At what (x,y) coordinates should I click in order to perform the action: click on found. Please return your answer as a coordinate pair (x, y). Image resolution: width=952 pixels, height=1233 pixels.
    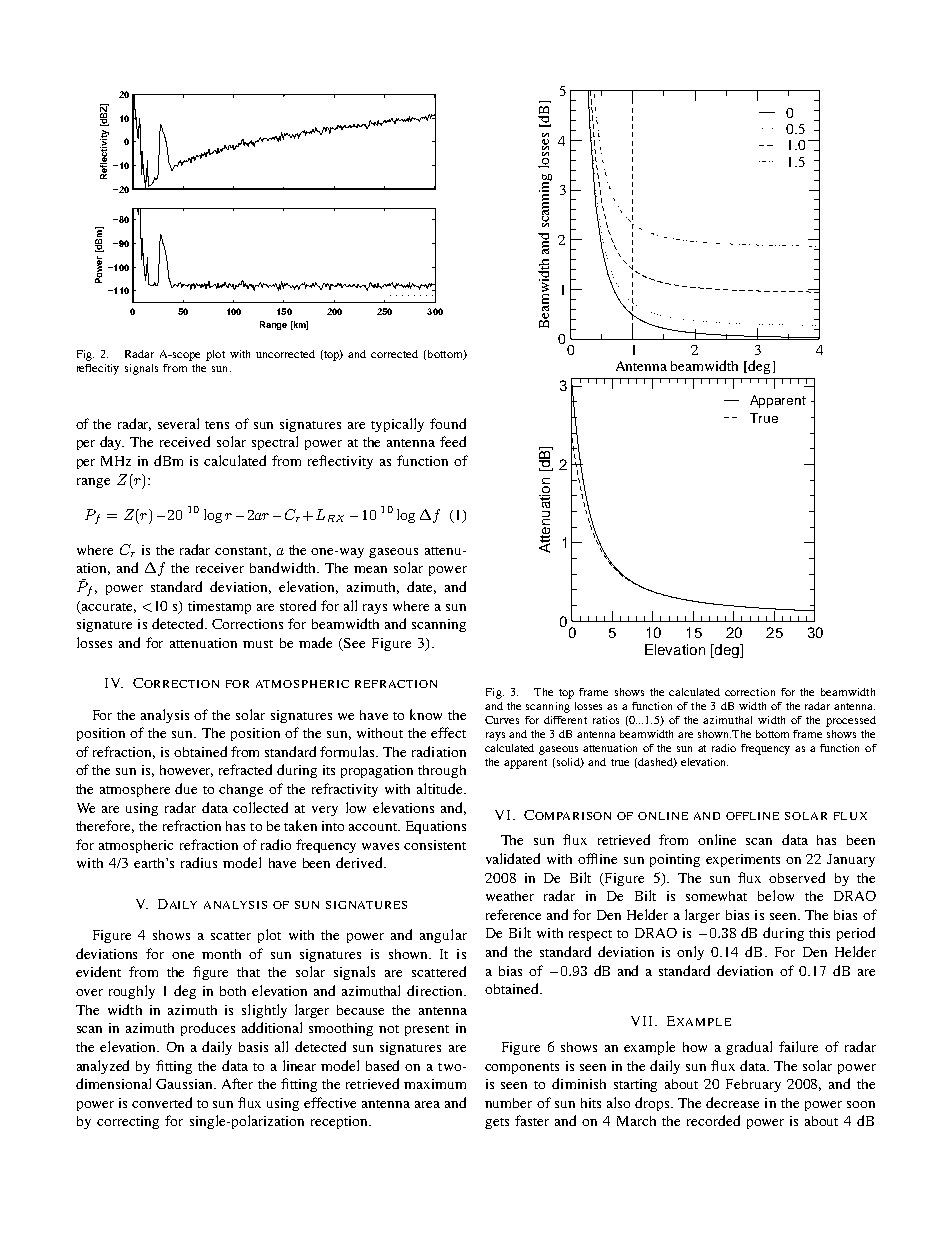
    Looking at the image, I should click on (448, 423).
